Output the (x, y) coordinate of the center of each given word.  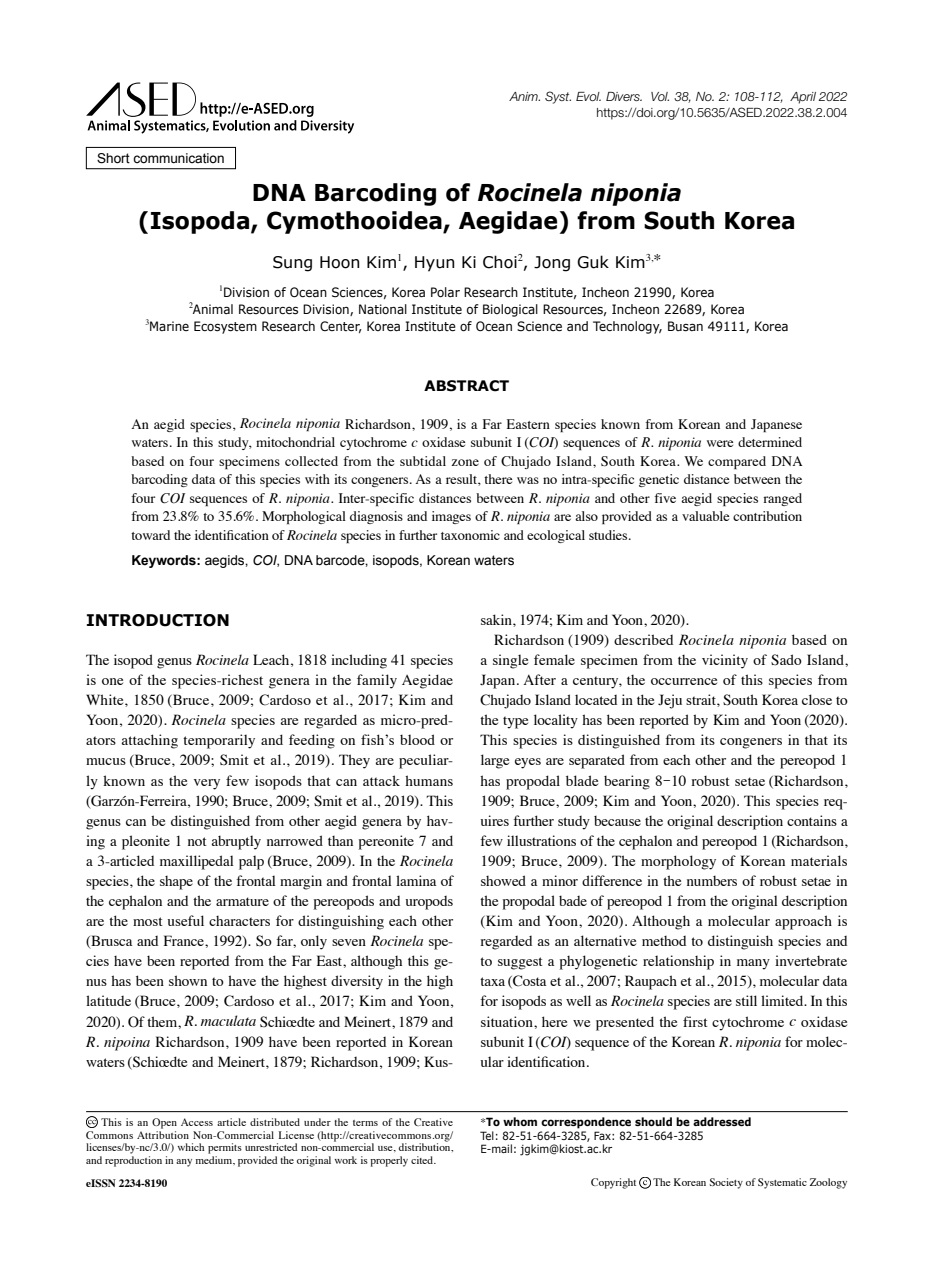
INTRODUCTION (158, 620)
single (510, 661)
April (803, 98)
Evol (588, 96)
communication (178, 158)
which (191, 1147)
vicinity (725, 661)
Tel (487, 1135)
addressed (722, 1121)
